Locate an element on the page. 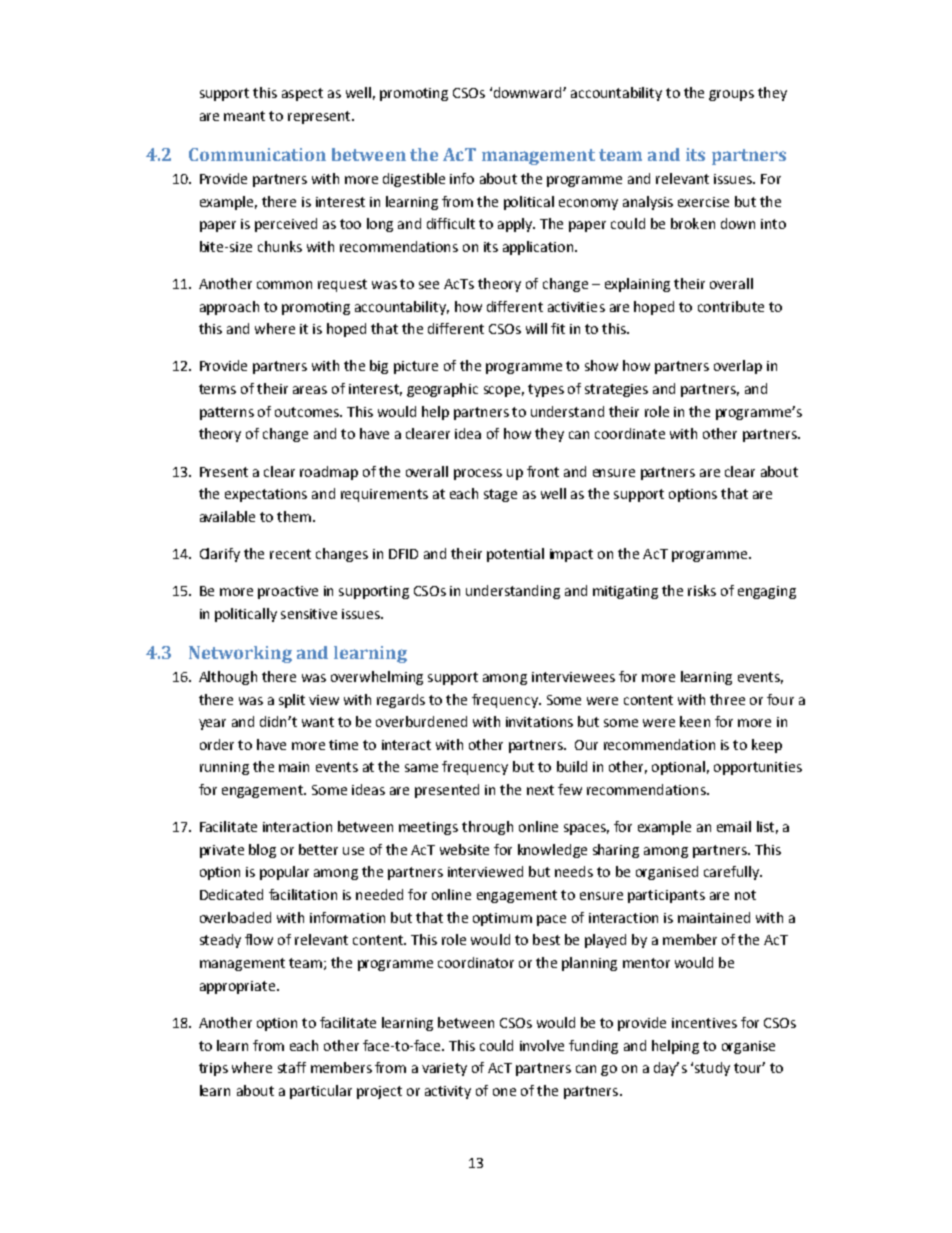 The image size is (952, 1233). overlap is located at coordinates (738, 367).
